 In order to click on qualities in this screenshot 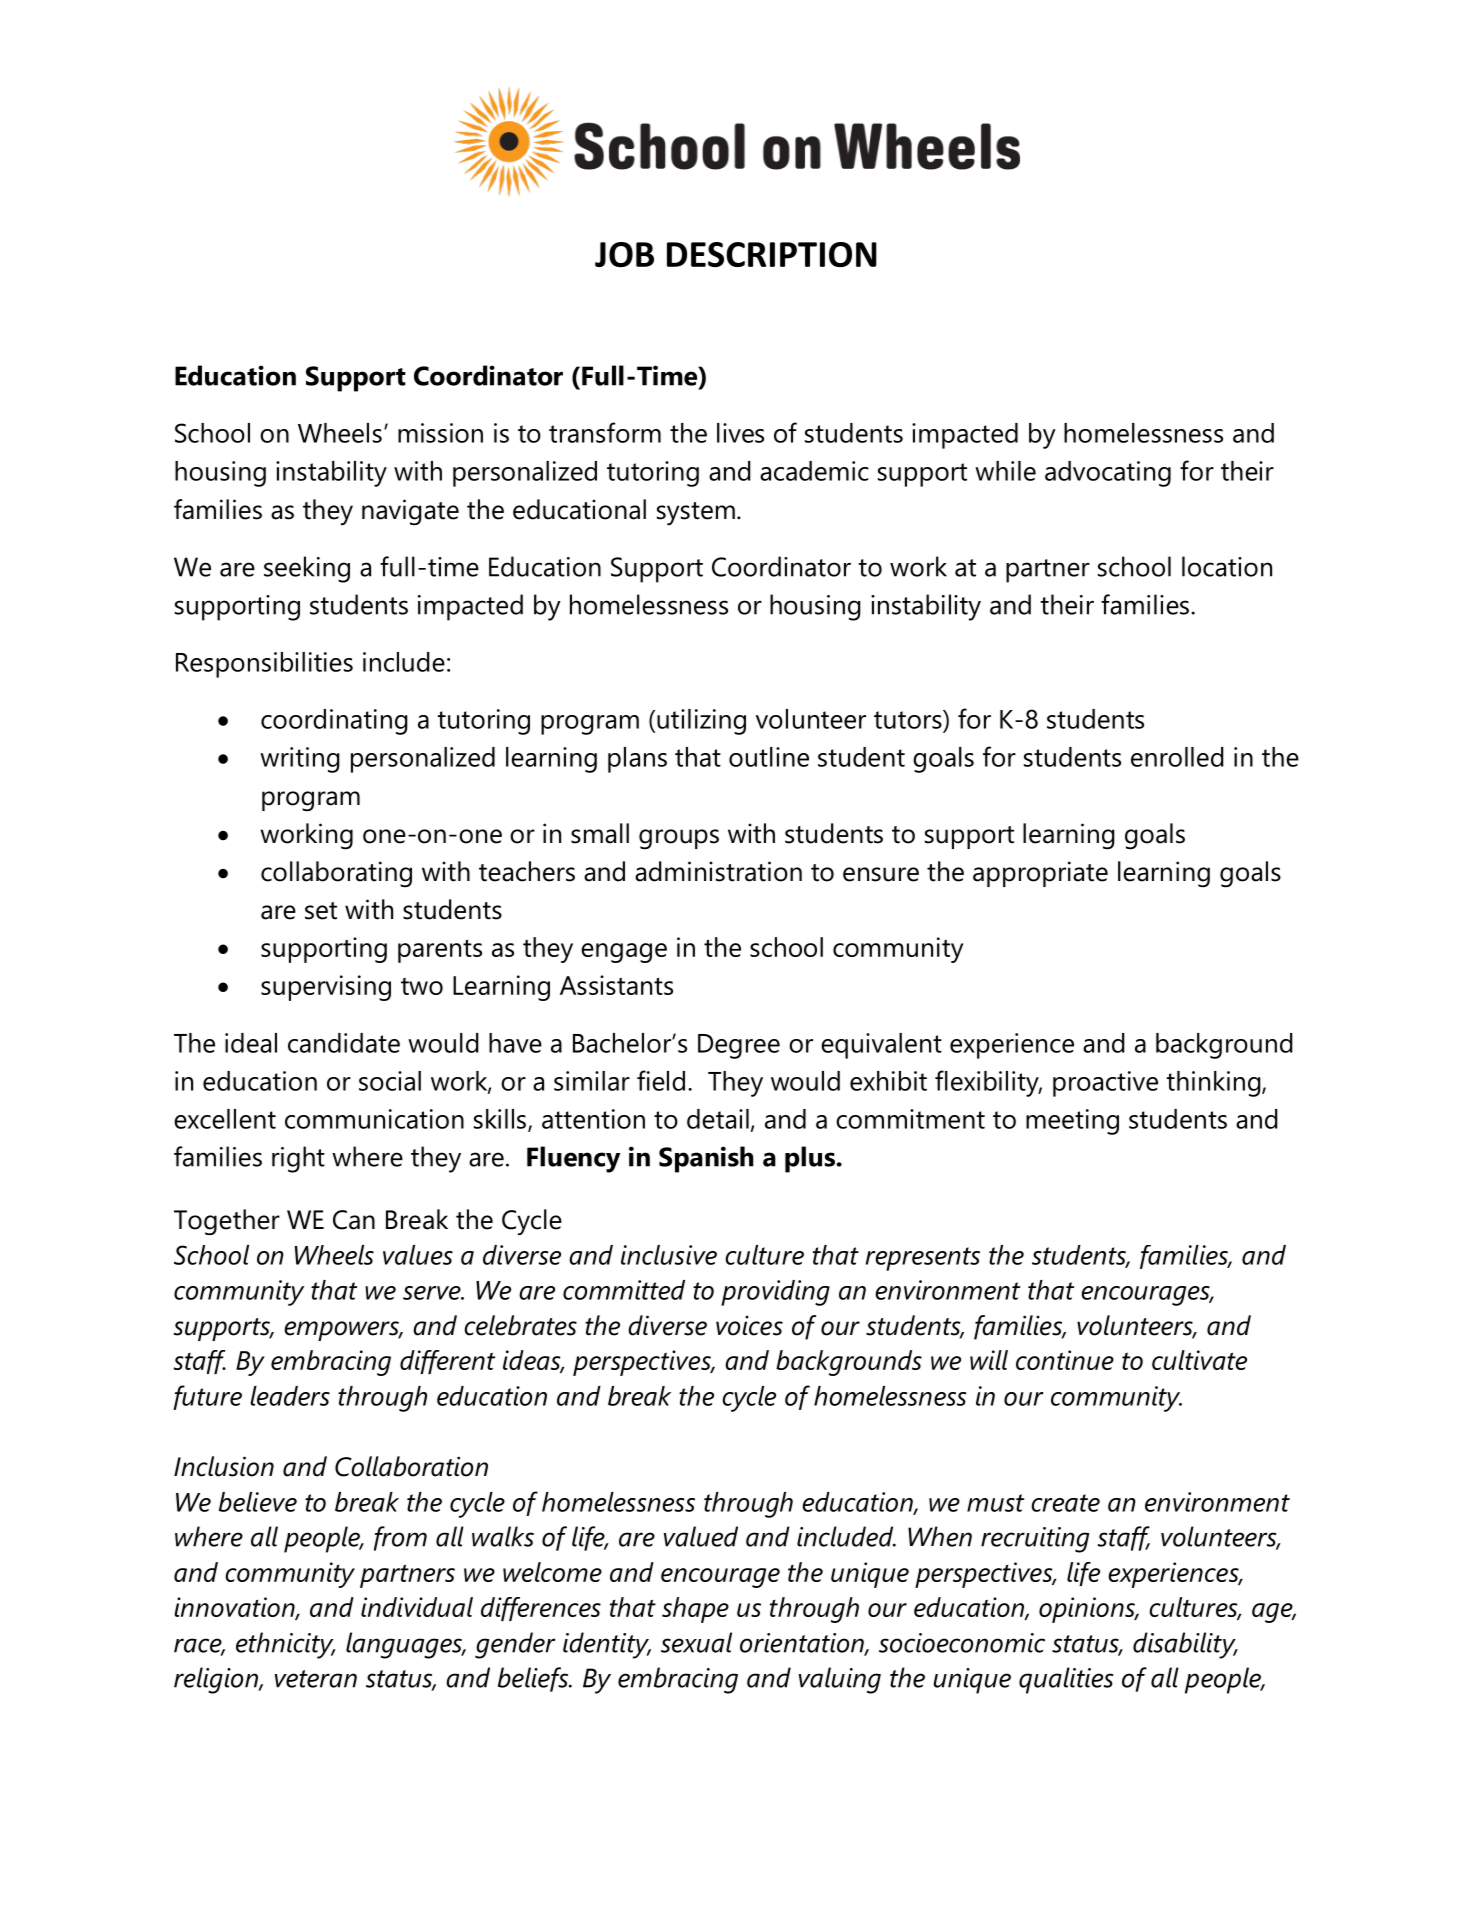, I will do `click(1066, 1680)`.
